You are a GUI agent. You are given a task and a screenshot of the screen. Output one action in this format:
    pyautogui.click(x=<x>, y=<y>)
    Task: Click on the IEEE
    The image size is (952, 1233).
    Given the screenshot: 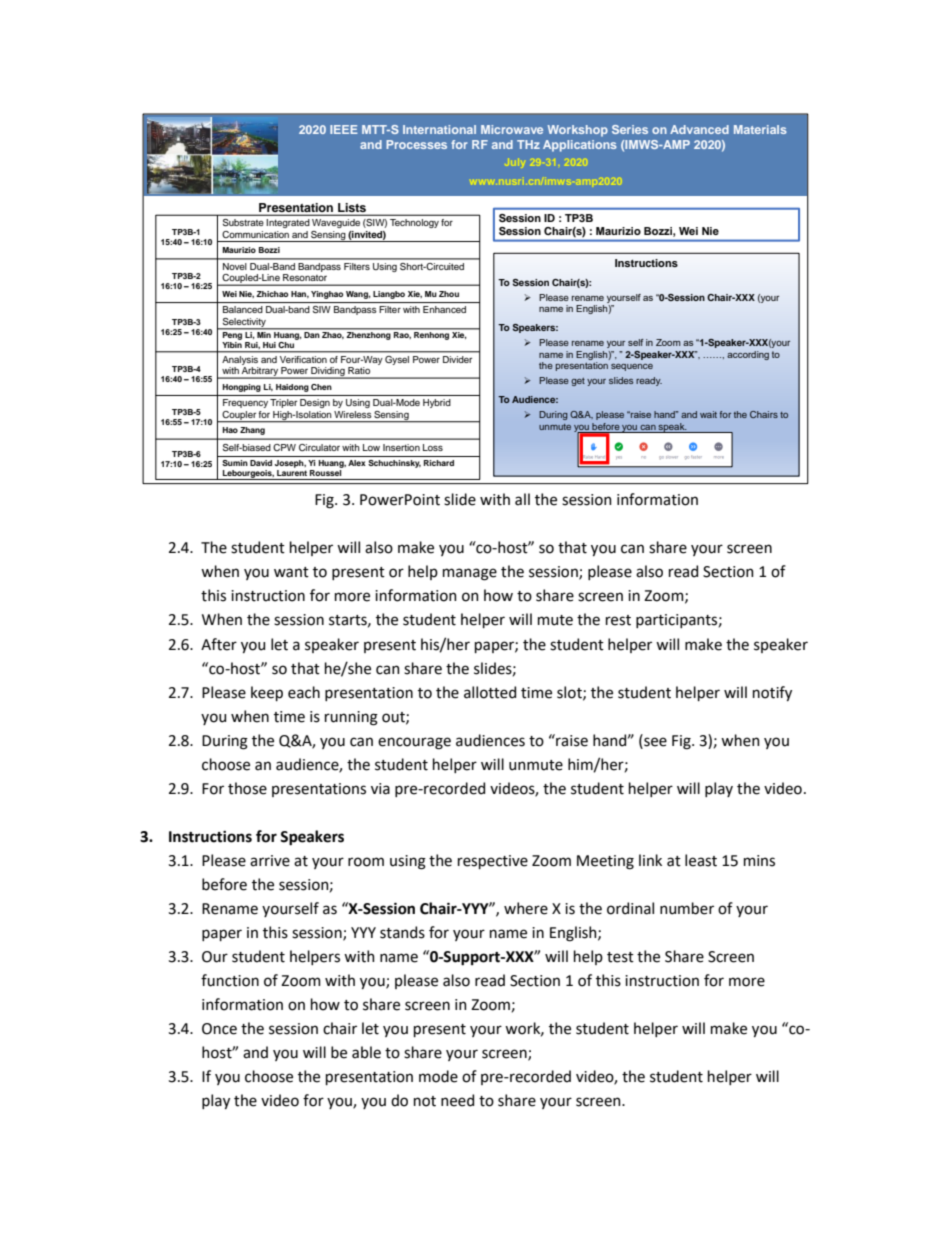 What is the action you would take?
    pyautogui.click(x=344, y=129)
